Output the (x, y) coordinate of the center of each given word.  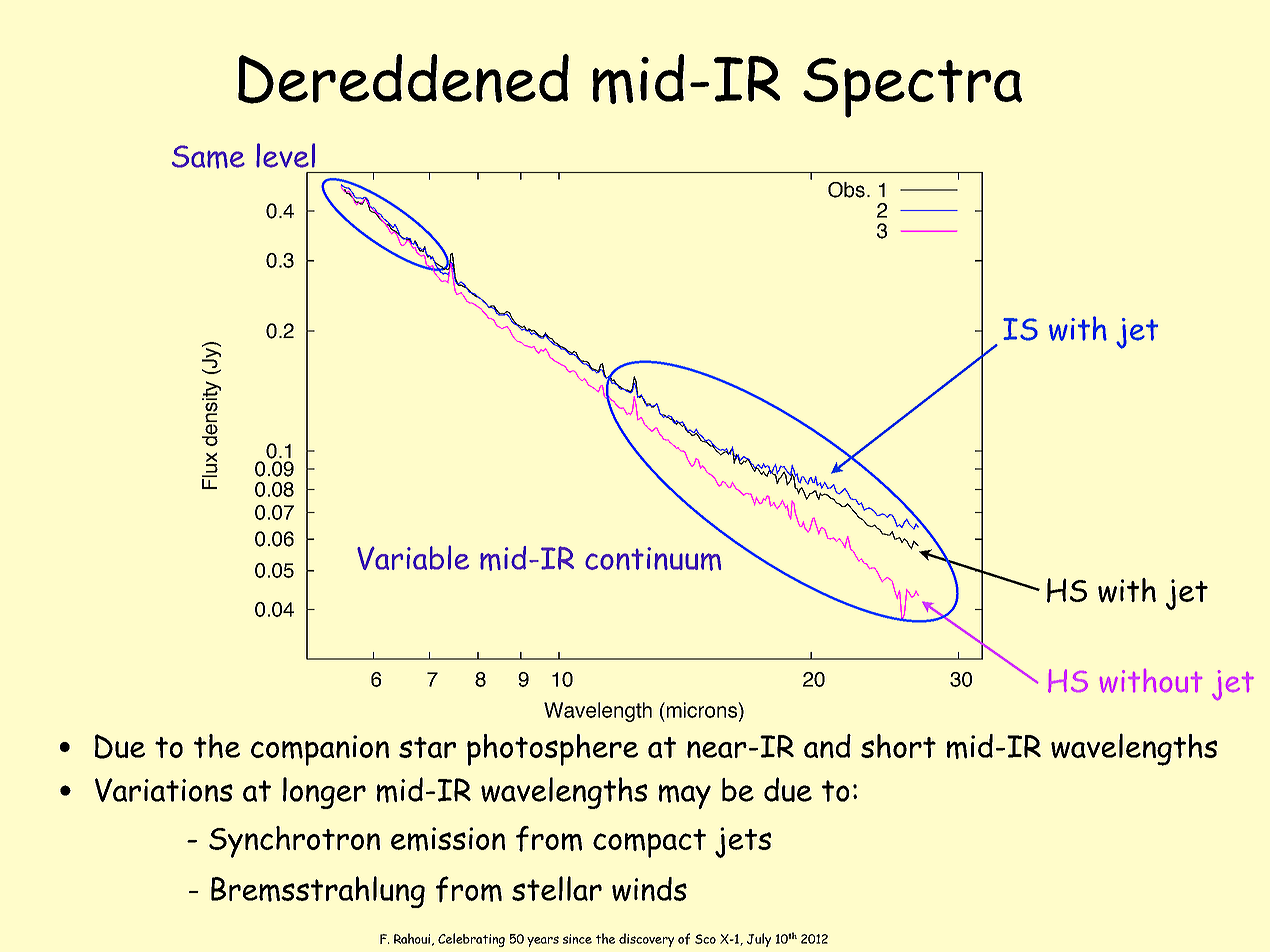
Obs (846, 190)
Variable (413, 557)
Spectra (912, 88)
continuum (653, 559)
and (827, 746)
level (285, 155)
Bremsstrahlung (318, 892)
